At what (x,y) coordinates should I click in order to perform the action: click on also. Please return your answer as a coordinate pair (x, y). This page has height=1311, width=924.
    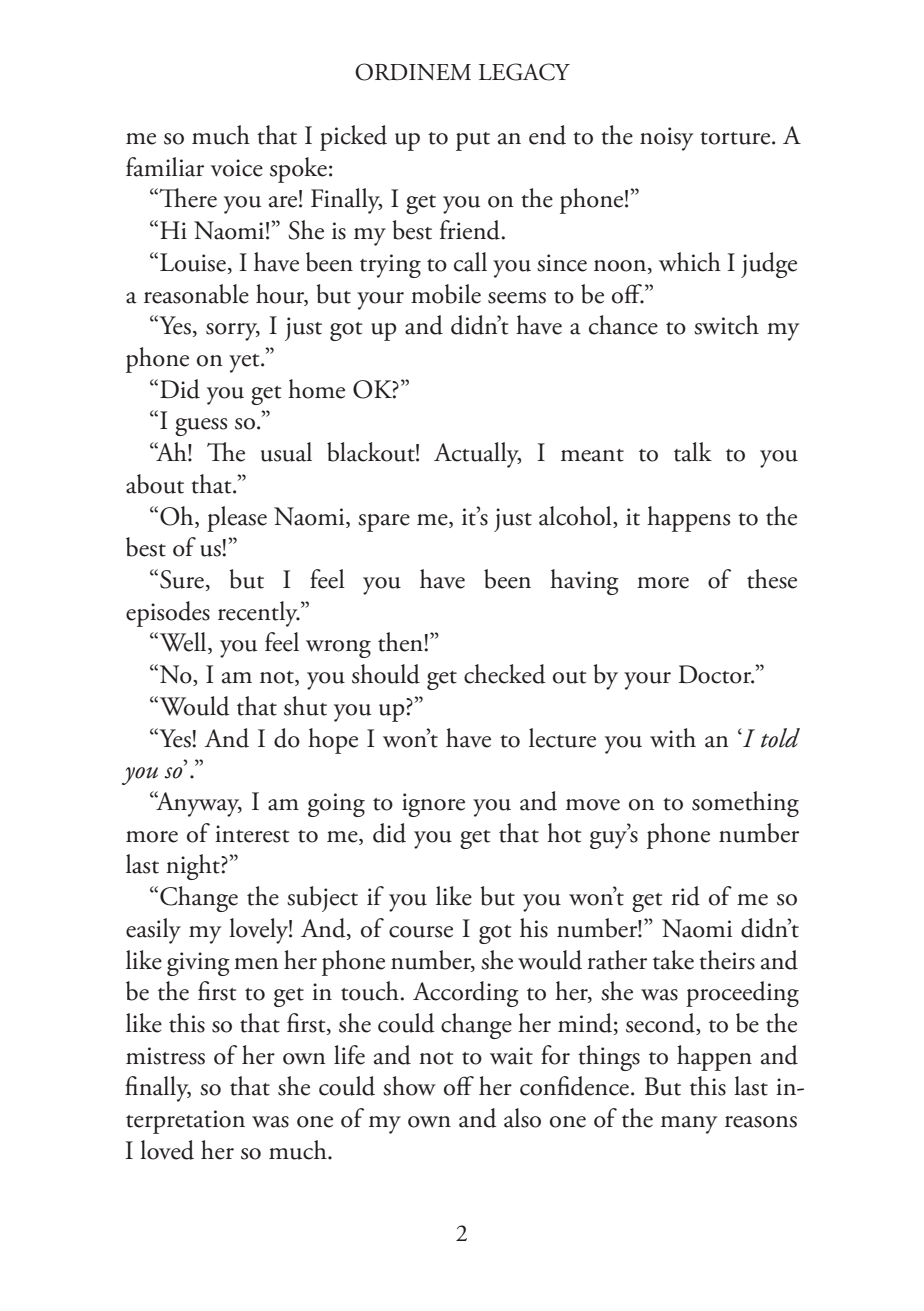
    Looking at the image, I should click on (522, 1118).
